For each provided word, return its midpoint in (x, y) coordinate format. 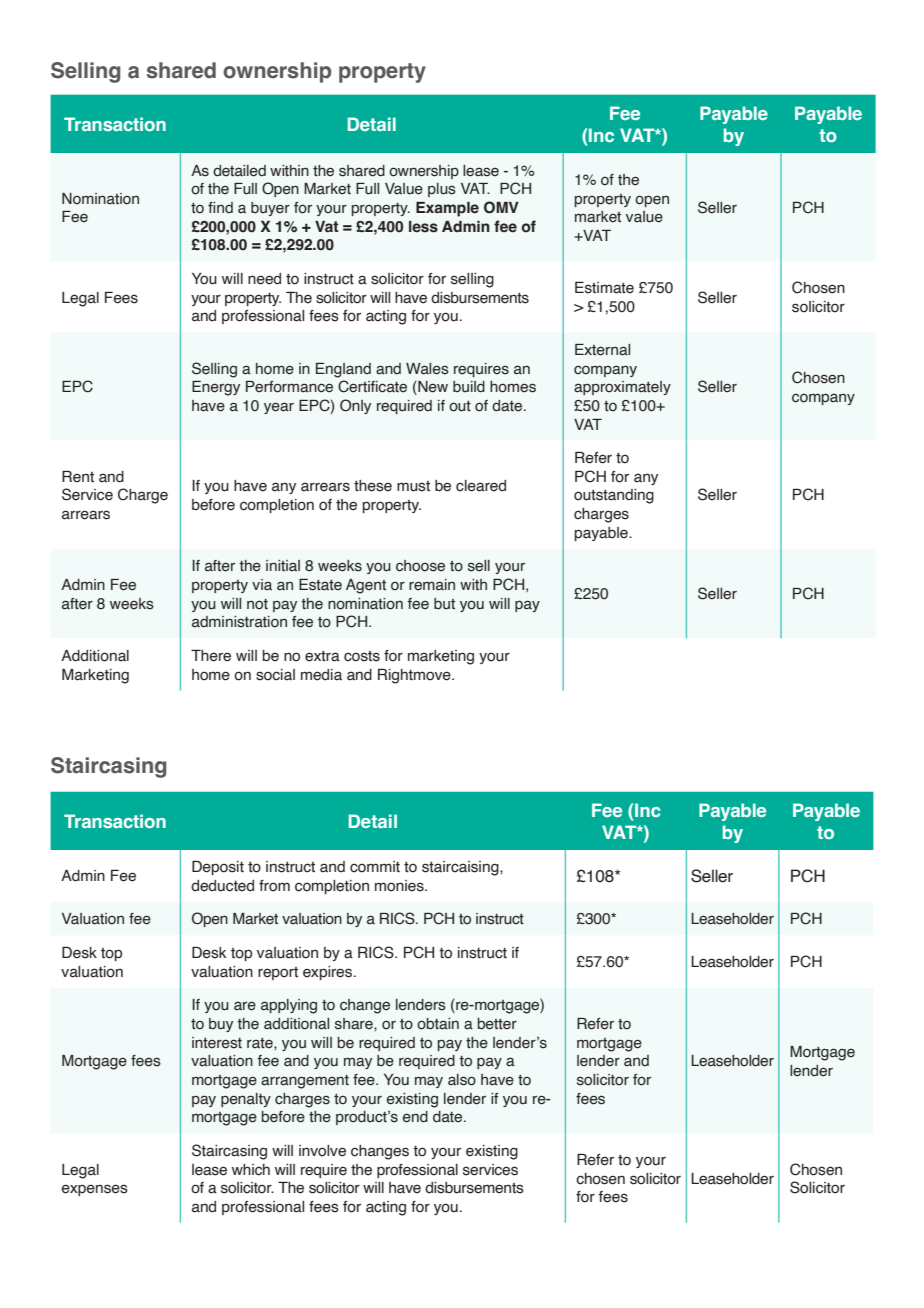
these (373, 486)
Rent (78, 477)
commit (375, 867)
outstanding (614, 496)
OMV (501, 207)
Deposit (218, 868)
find (220, 208)
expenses (95, 1190)
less (423, 227)
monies (400, 886)
